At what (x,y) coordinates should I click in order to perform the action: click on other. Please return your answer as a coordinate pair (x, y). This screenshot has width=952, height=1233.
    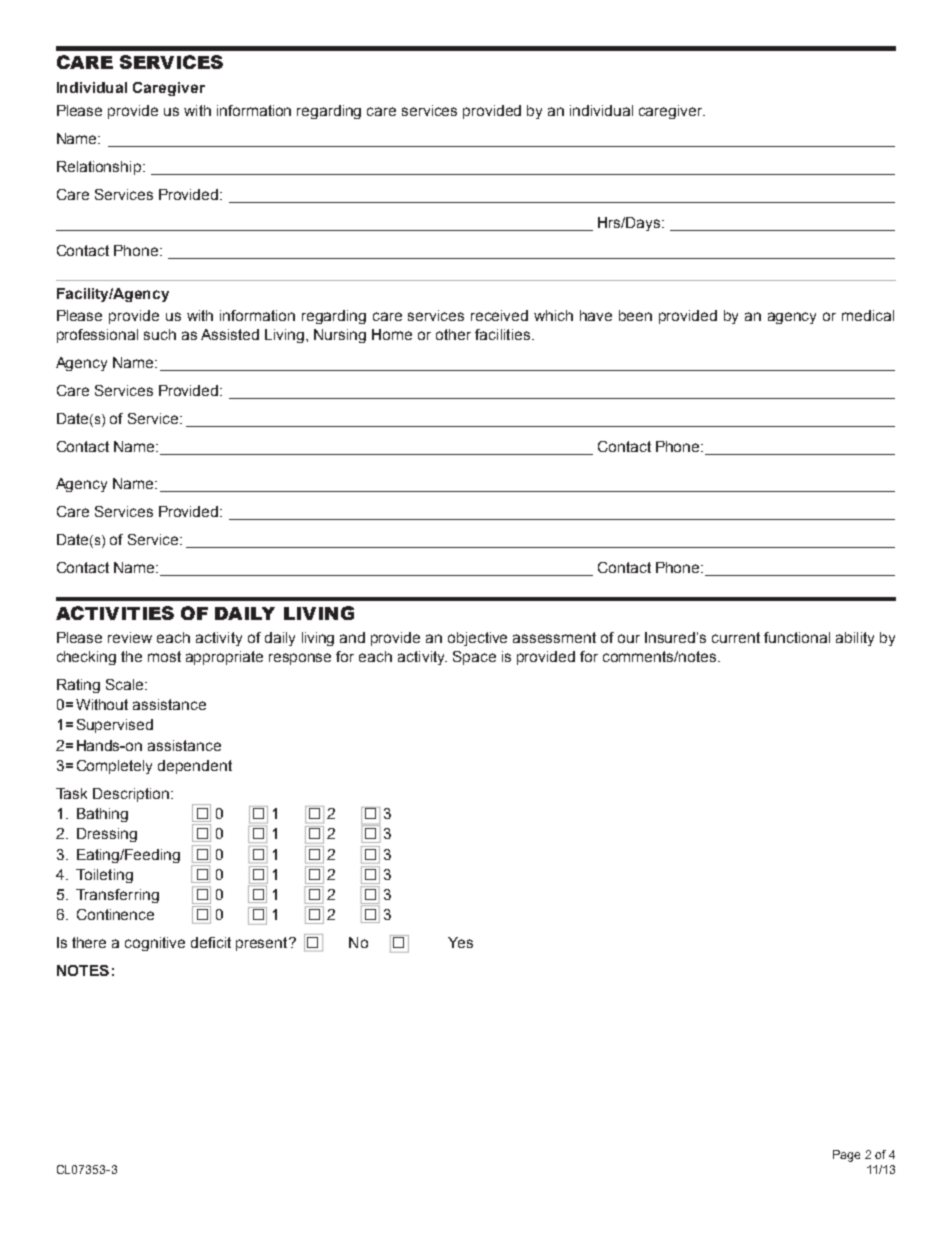
    Looking at the image, I should click on (453, 334).
